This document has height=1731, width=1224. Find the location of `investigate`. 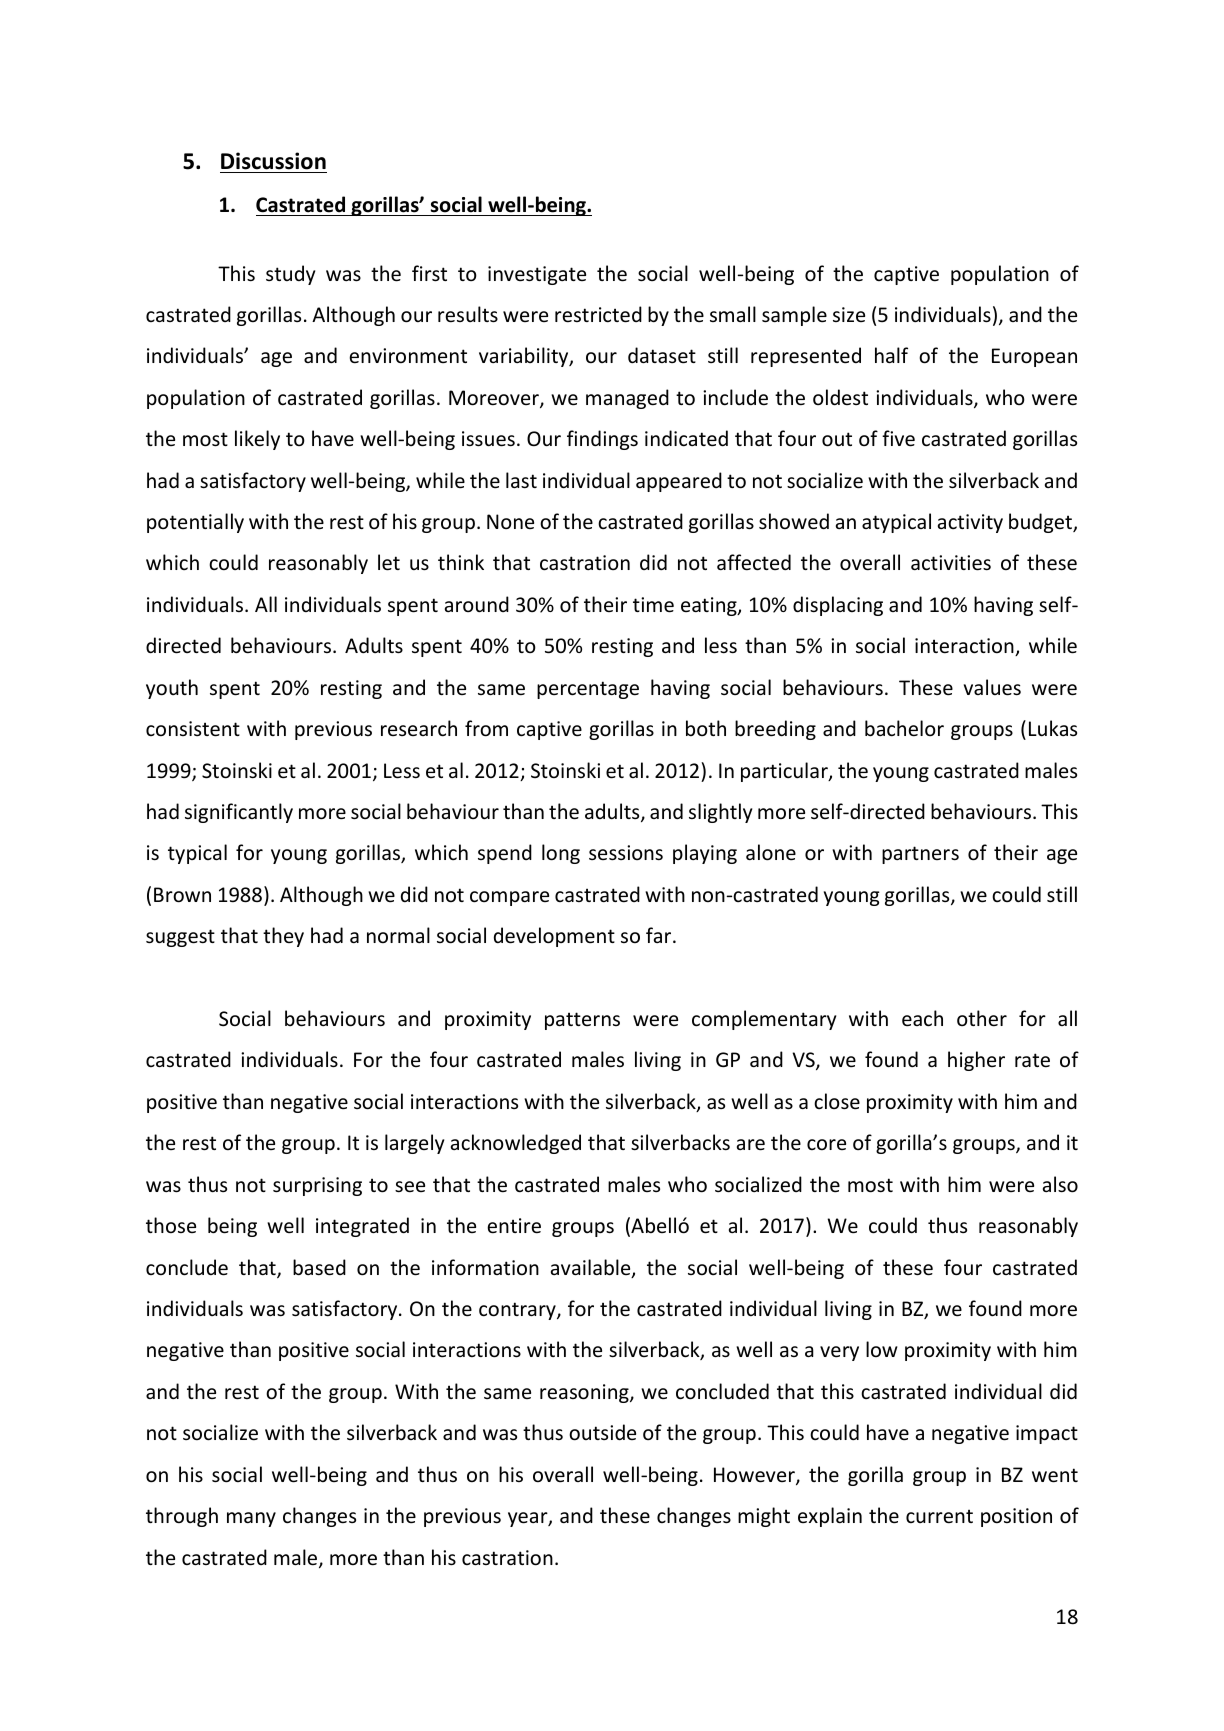

investigate is located at coordinates (537, 275).
